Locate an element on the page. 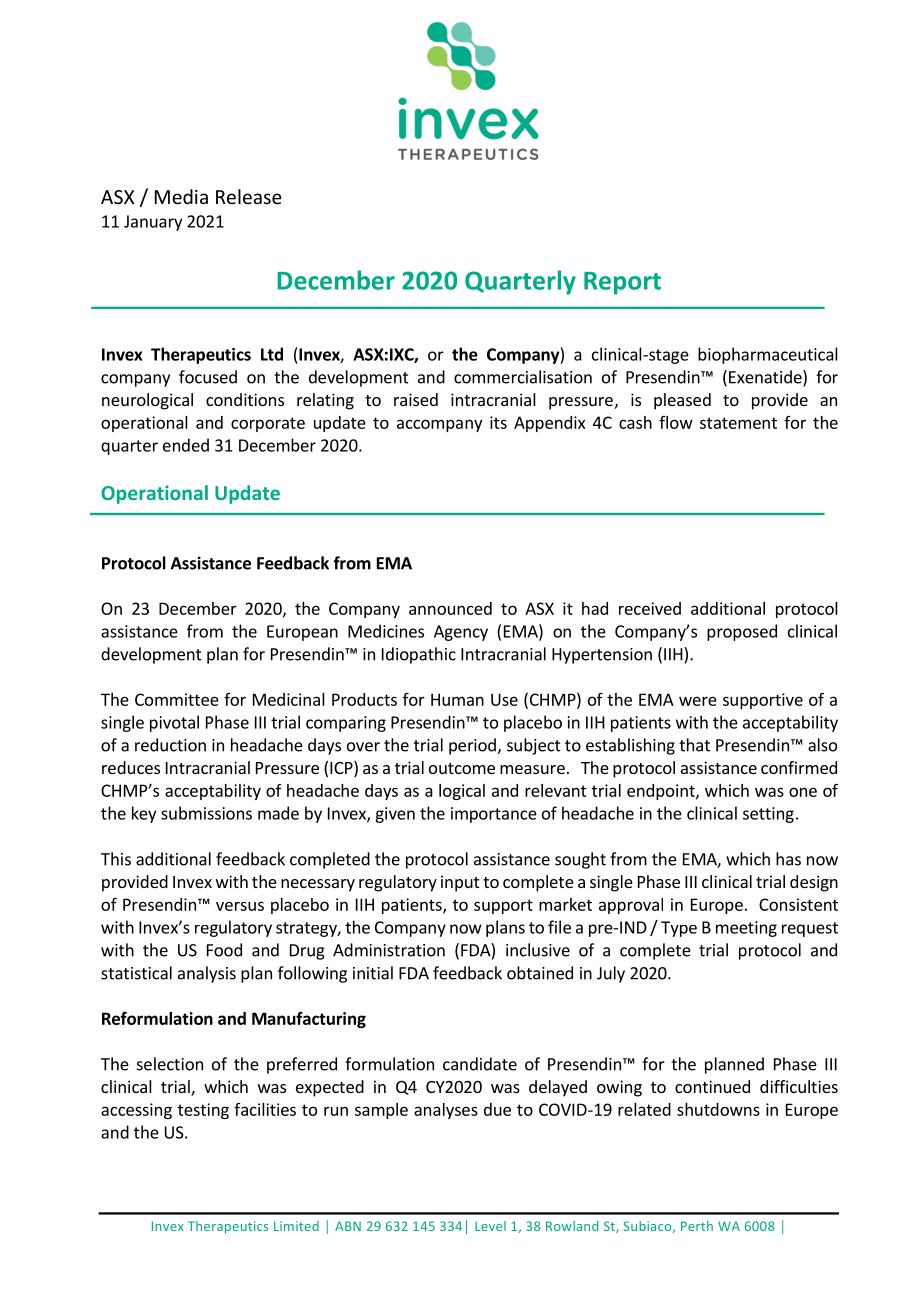 The image size is (924, 1309). Human is located at coordinates (457, 699).
